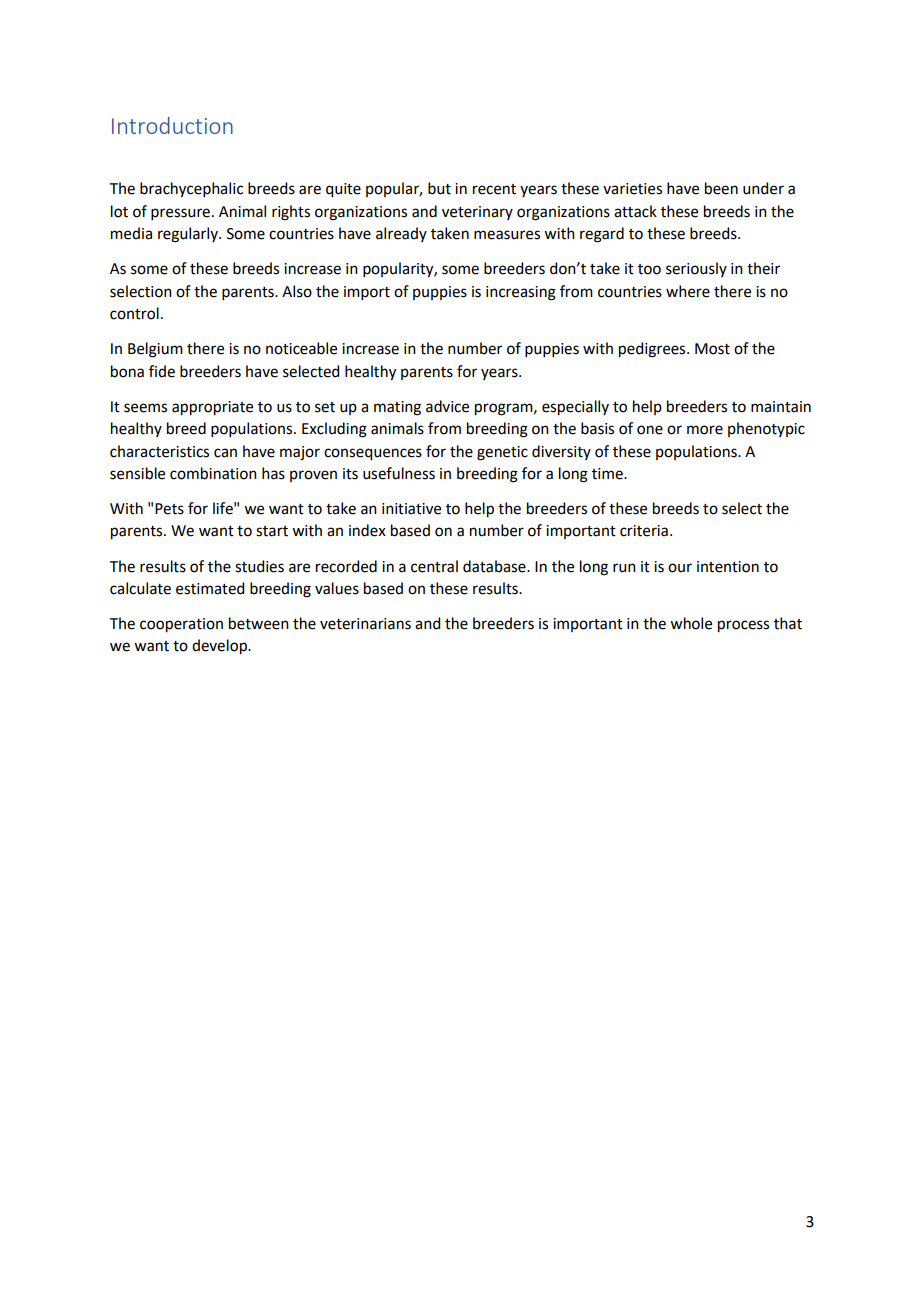 The width and height of the screenshot is (924, 1308). What do you see at coordinates (399, 473) in the screenshot?
I see `usefulness` at bounding box center [399, 473].
